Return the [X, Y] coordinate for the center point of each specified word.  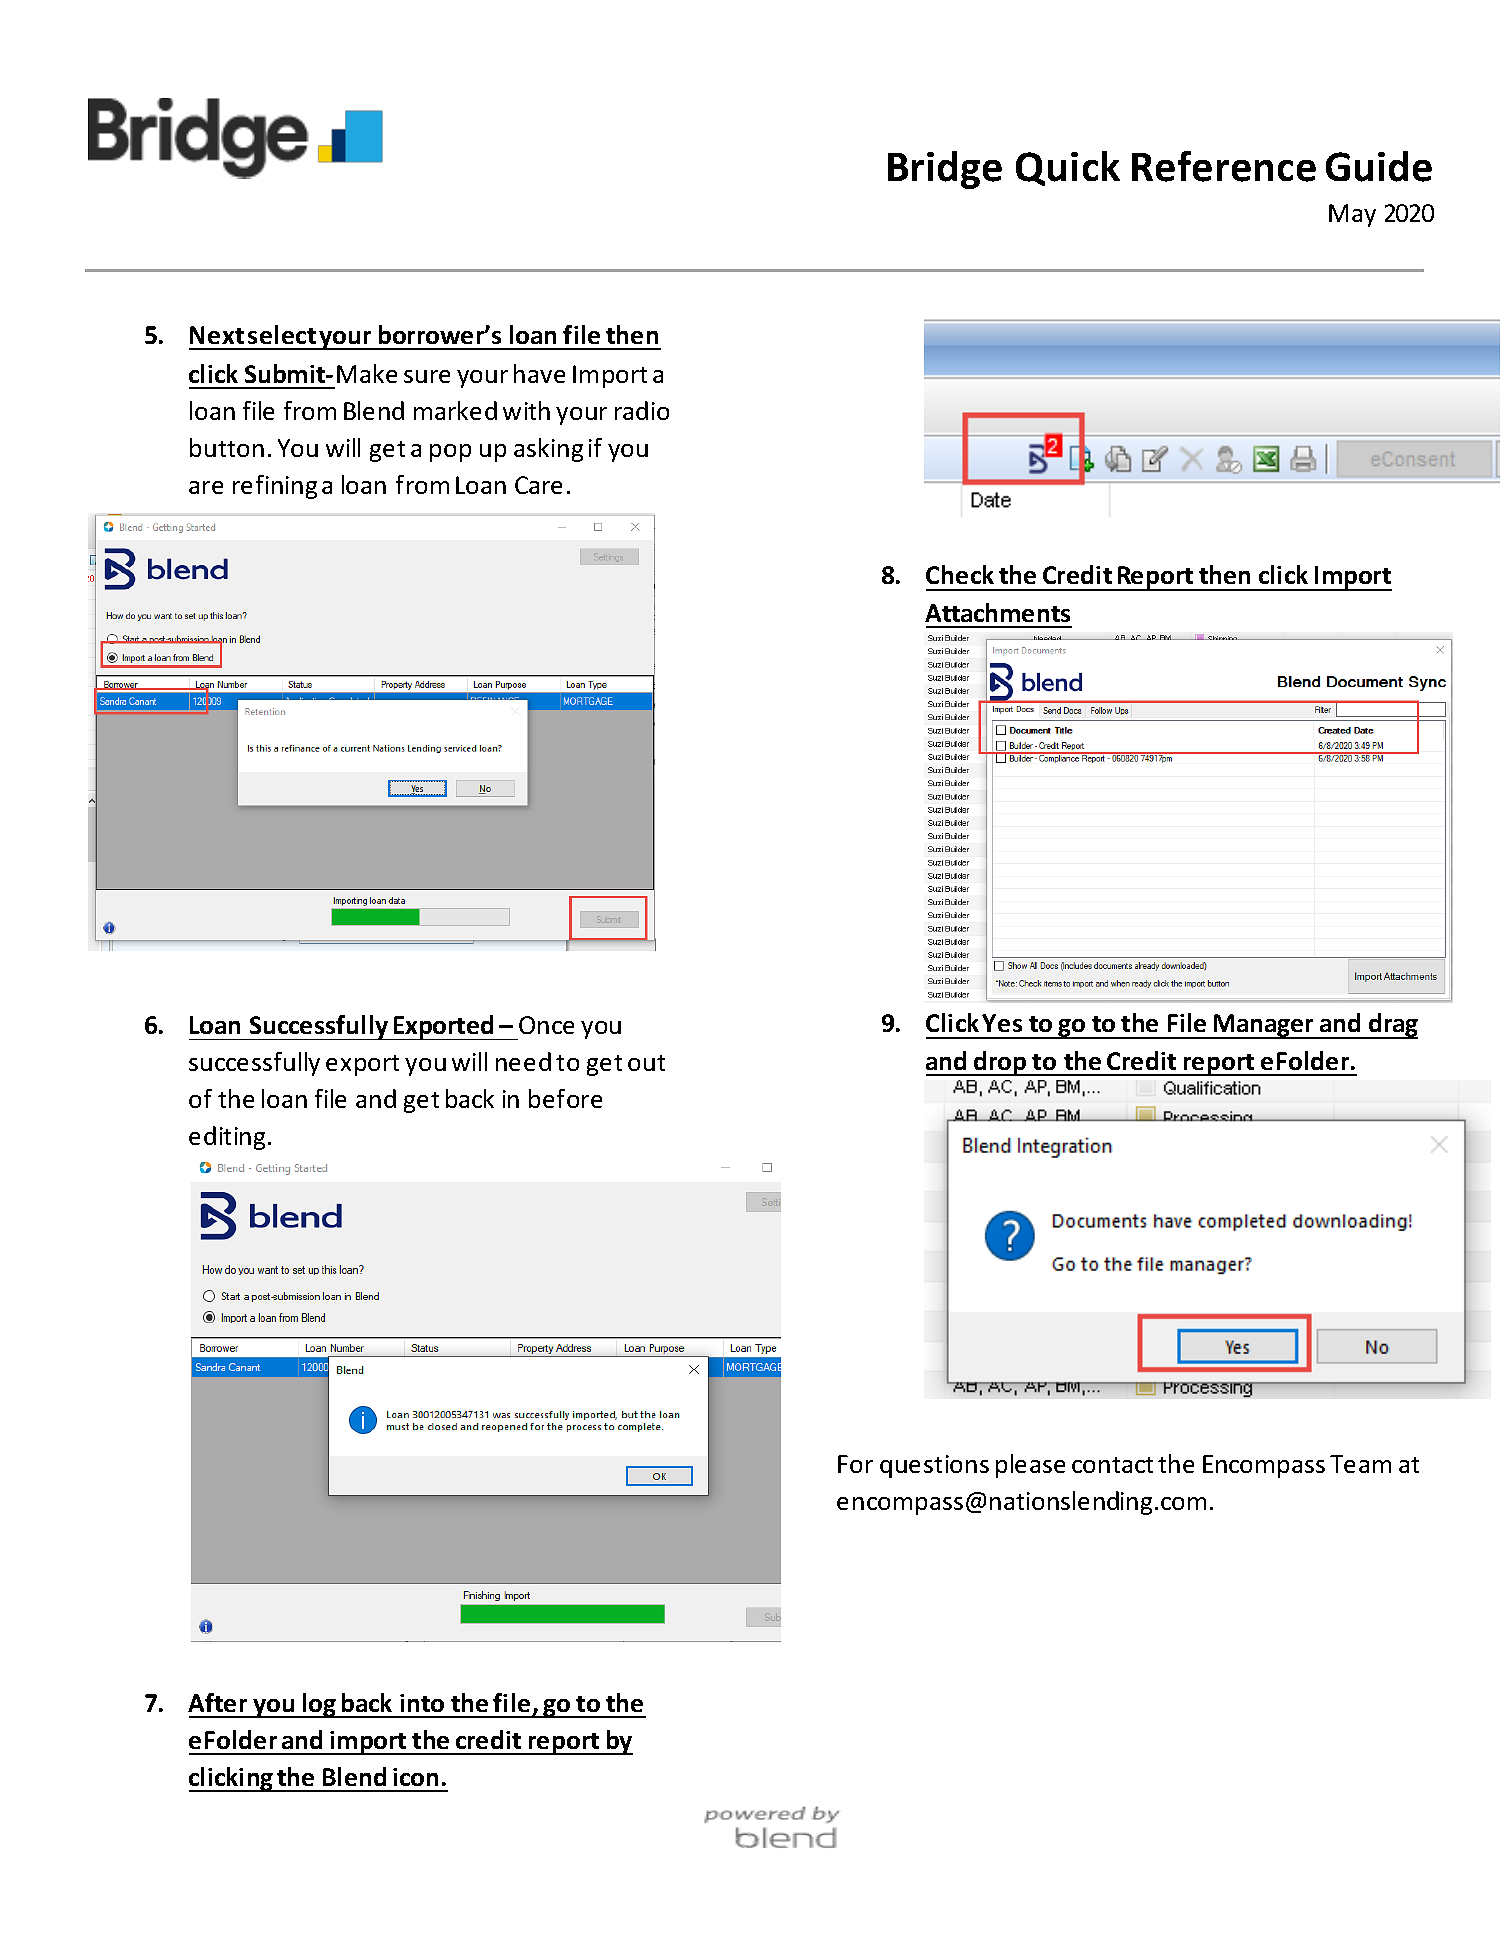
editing [227, 1138]
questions [934, 1466]
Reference [1224, 166]
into [422, 1703]
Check [960, 574]
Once [546, 1025]
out [646, 1063]
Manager [1264, 1026]
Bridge [945, 170]
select [282, 334]
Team [1360, 1464]
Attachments [997, 612]
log [320, 1705]
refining [275, 487]
